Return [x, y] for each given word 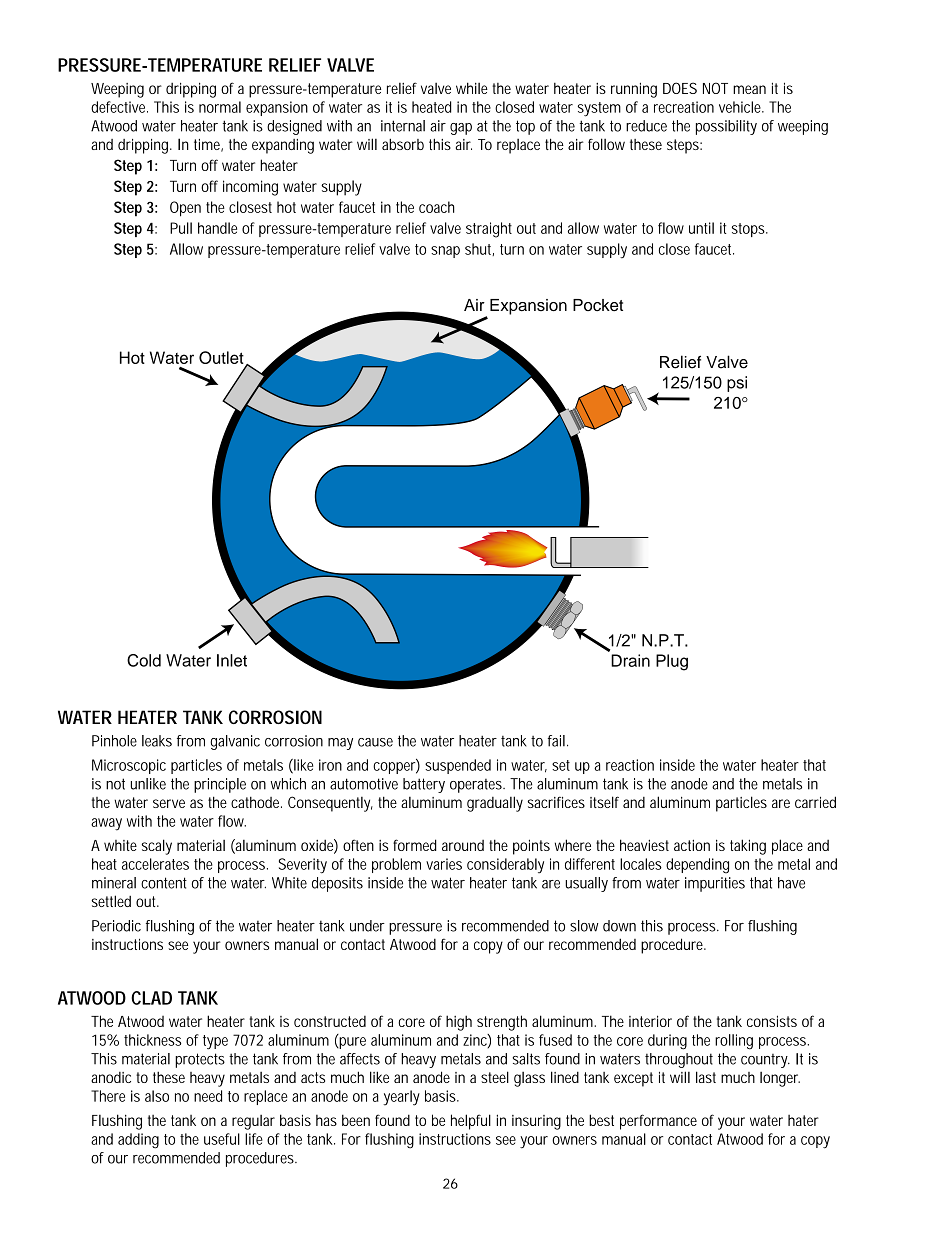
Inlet [232, 660]
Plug [672, 662]
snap [445, 252]
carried [815, 802]
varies [444, 864]
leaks [157, 741]
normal [220, 107]
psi [737, 384]
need [208, 1096]
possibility [726, 127]
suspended [458, 766]
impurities [715, 884]
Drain [630, 660]
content [164, 883]
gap [461, 129]
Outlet [222, 359]
